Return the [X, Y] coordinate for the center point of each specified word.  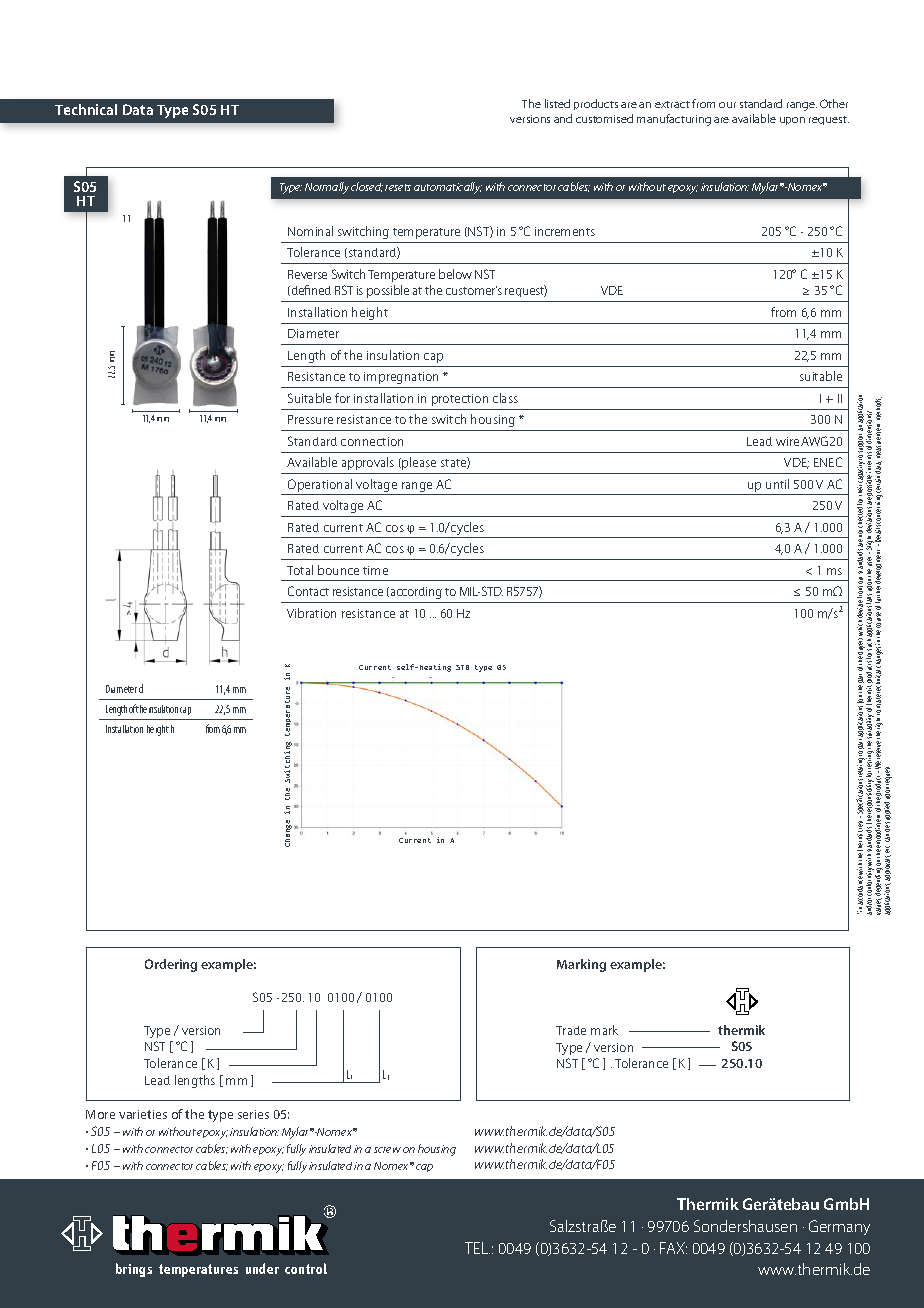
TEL [477, 1248]
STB [462, 667]
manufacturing [674, 120]
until [777, 484]
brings [134, 1270]
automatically [448, 188]
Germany [839, 1227]
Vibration [311, 613]
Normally [327, 188]
